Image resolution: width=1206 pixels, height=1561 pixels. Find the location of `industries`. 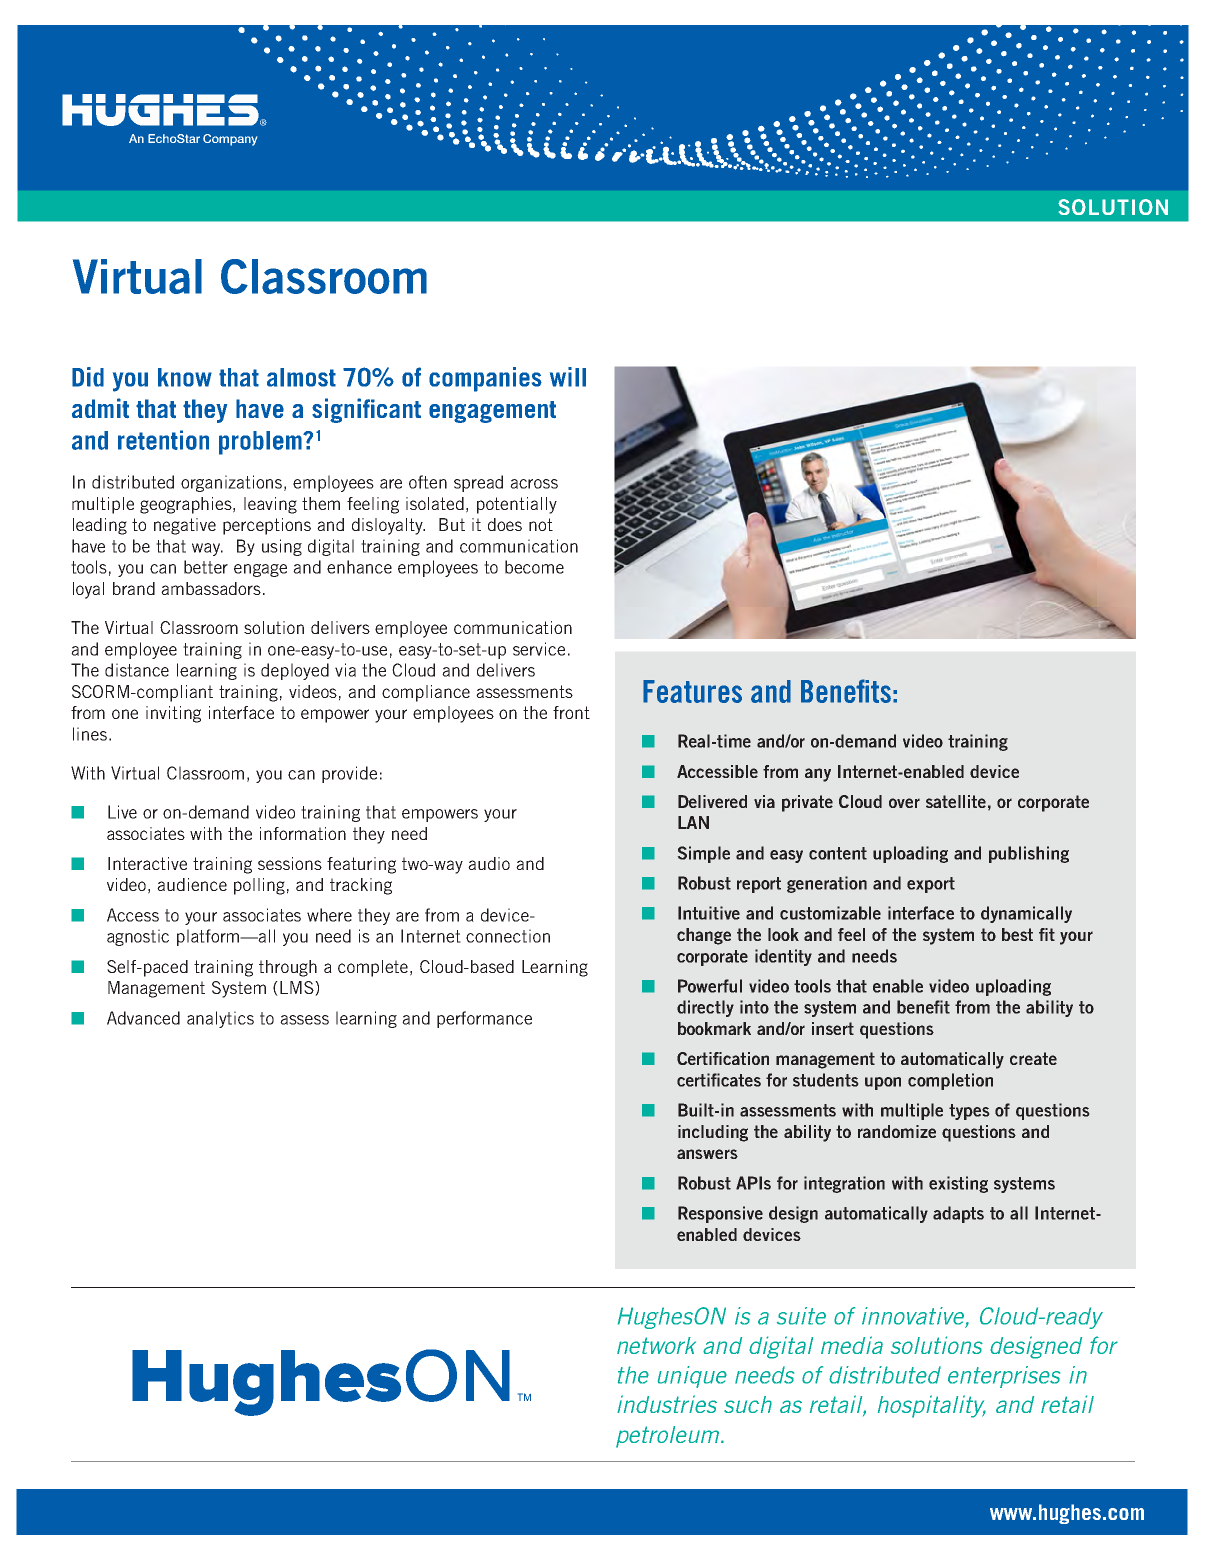

industries is located at coordinates (667, 1404).
